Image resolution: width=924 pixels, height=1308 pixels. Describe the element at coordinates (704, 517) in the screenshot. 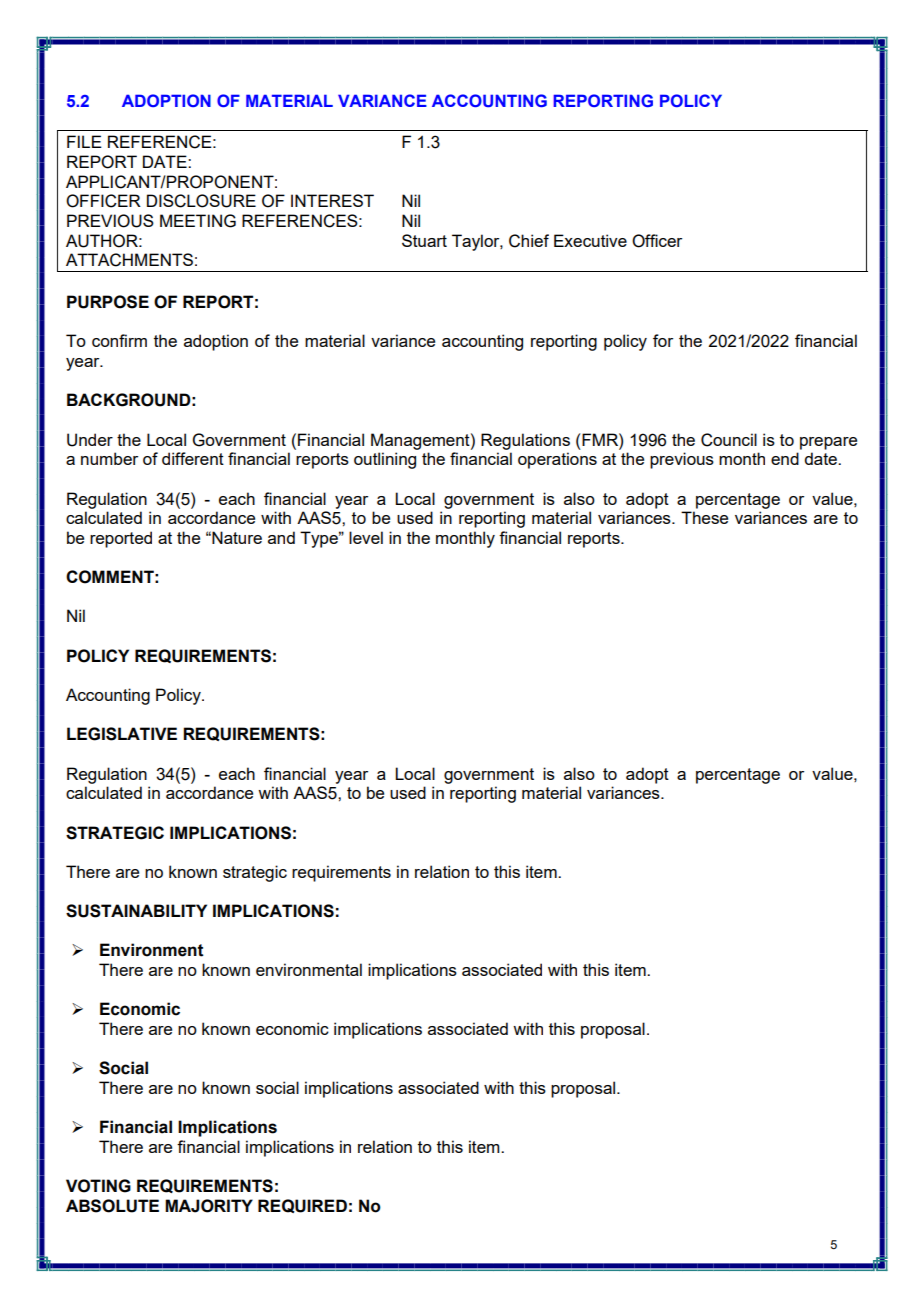

I see `These` at that location.
